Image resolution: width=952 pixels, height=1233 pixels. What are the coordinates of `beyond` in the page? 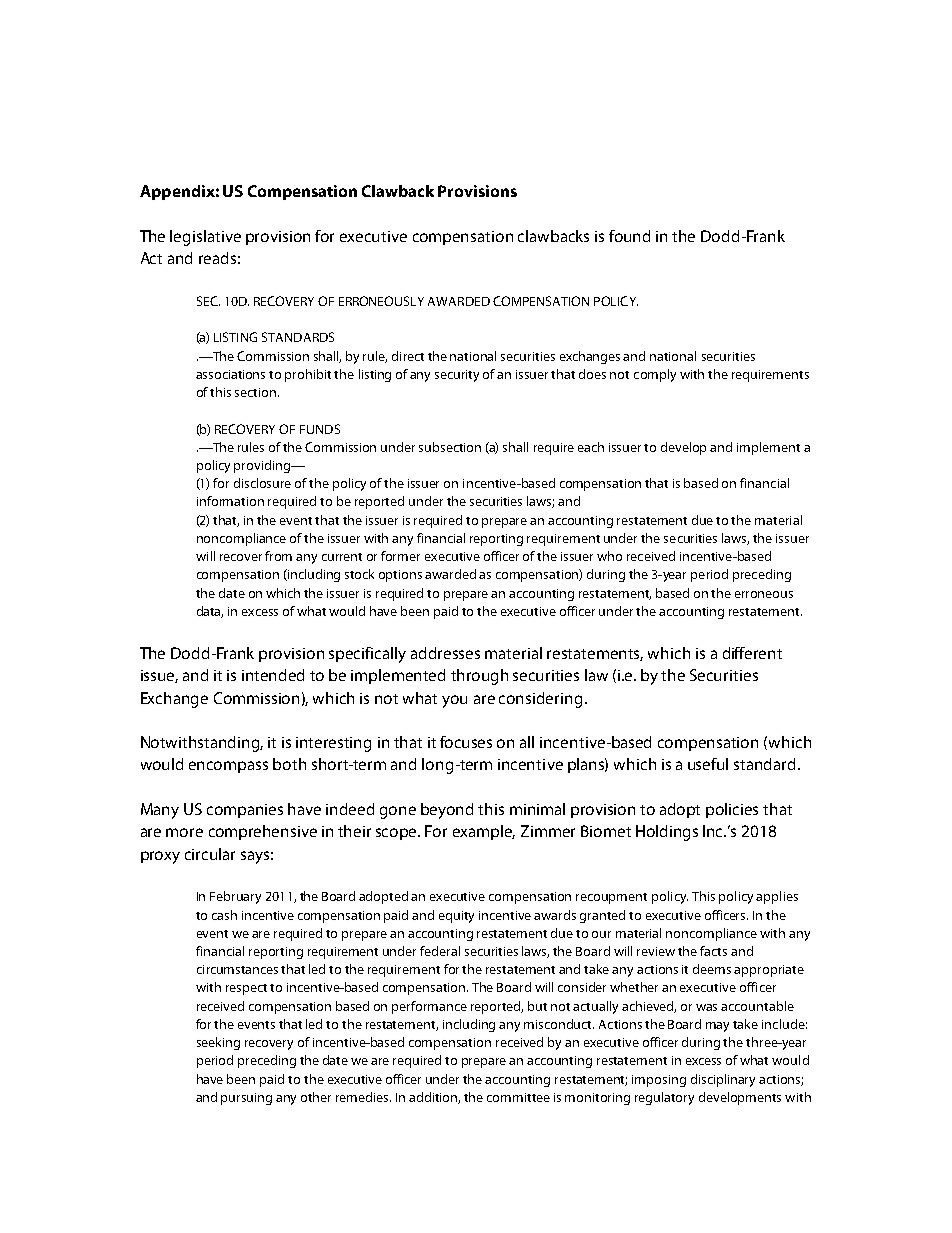 It's located at (447, 811).
